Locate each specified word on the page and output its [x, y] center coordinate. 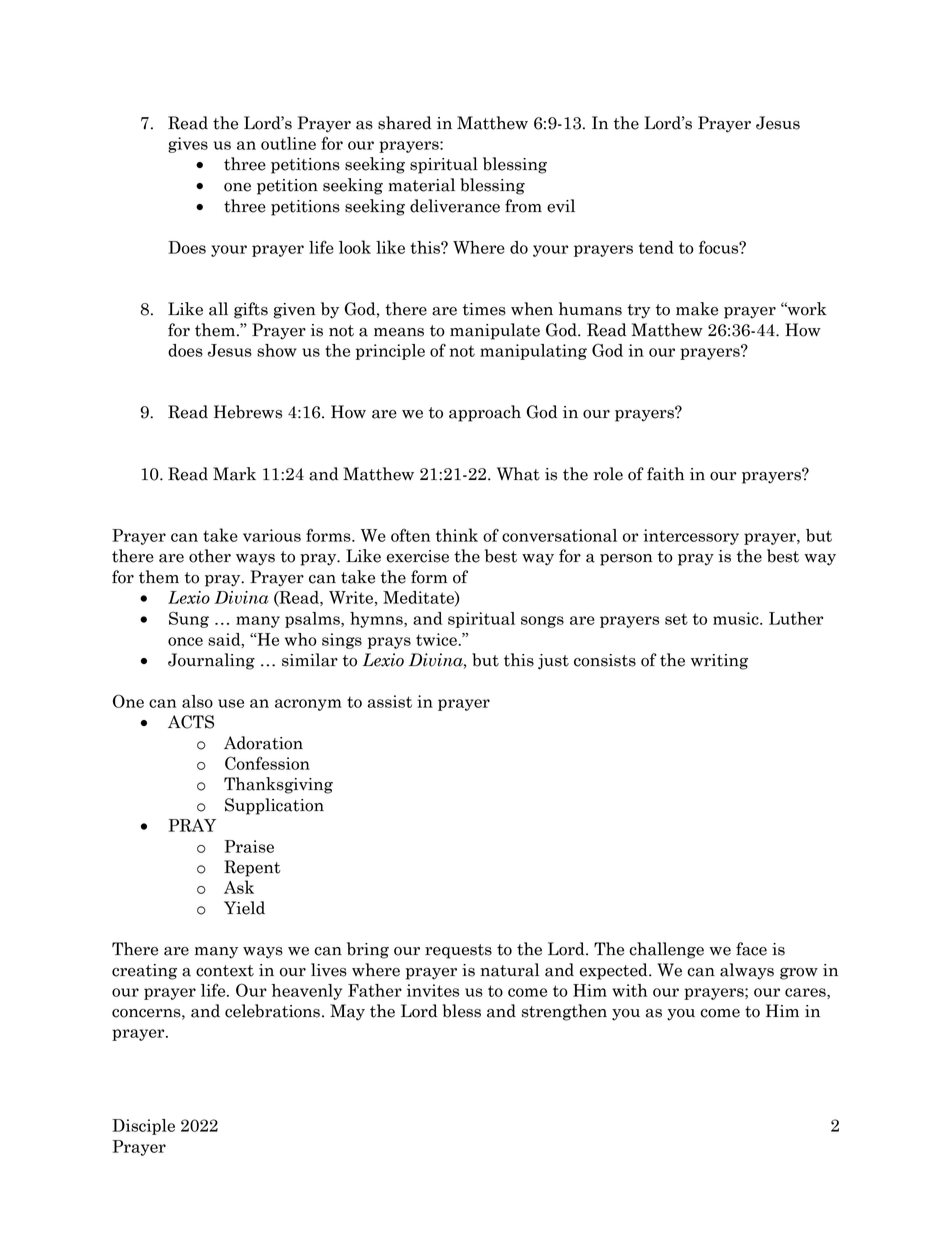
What [518, 474]
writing [719, 662]
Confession [267, 763]
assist [390, 701]
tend [656, 247]
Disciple [143, 1127]
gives [188, 145]
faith [665, 474]
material [421, 185]
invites [433, 990]
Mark [234, 474]
